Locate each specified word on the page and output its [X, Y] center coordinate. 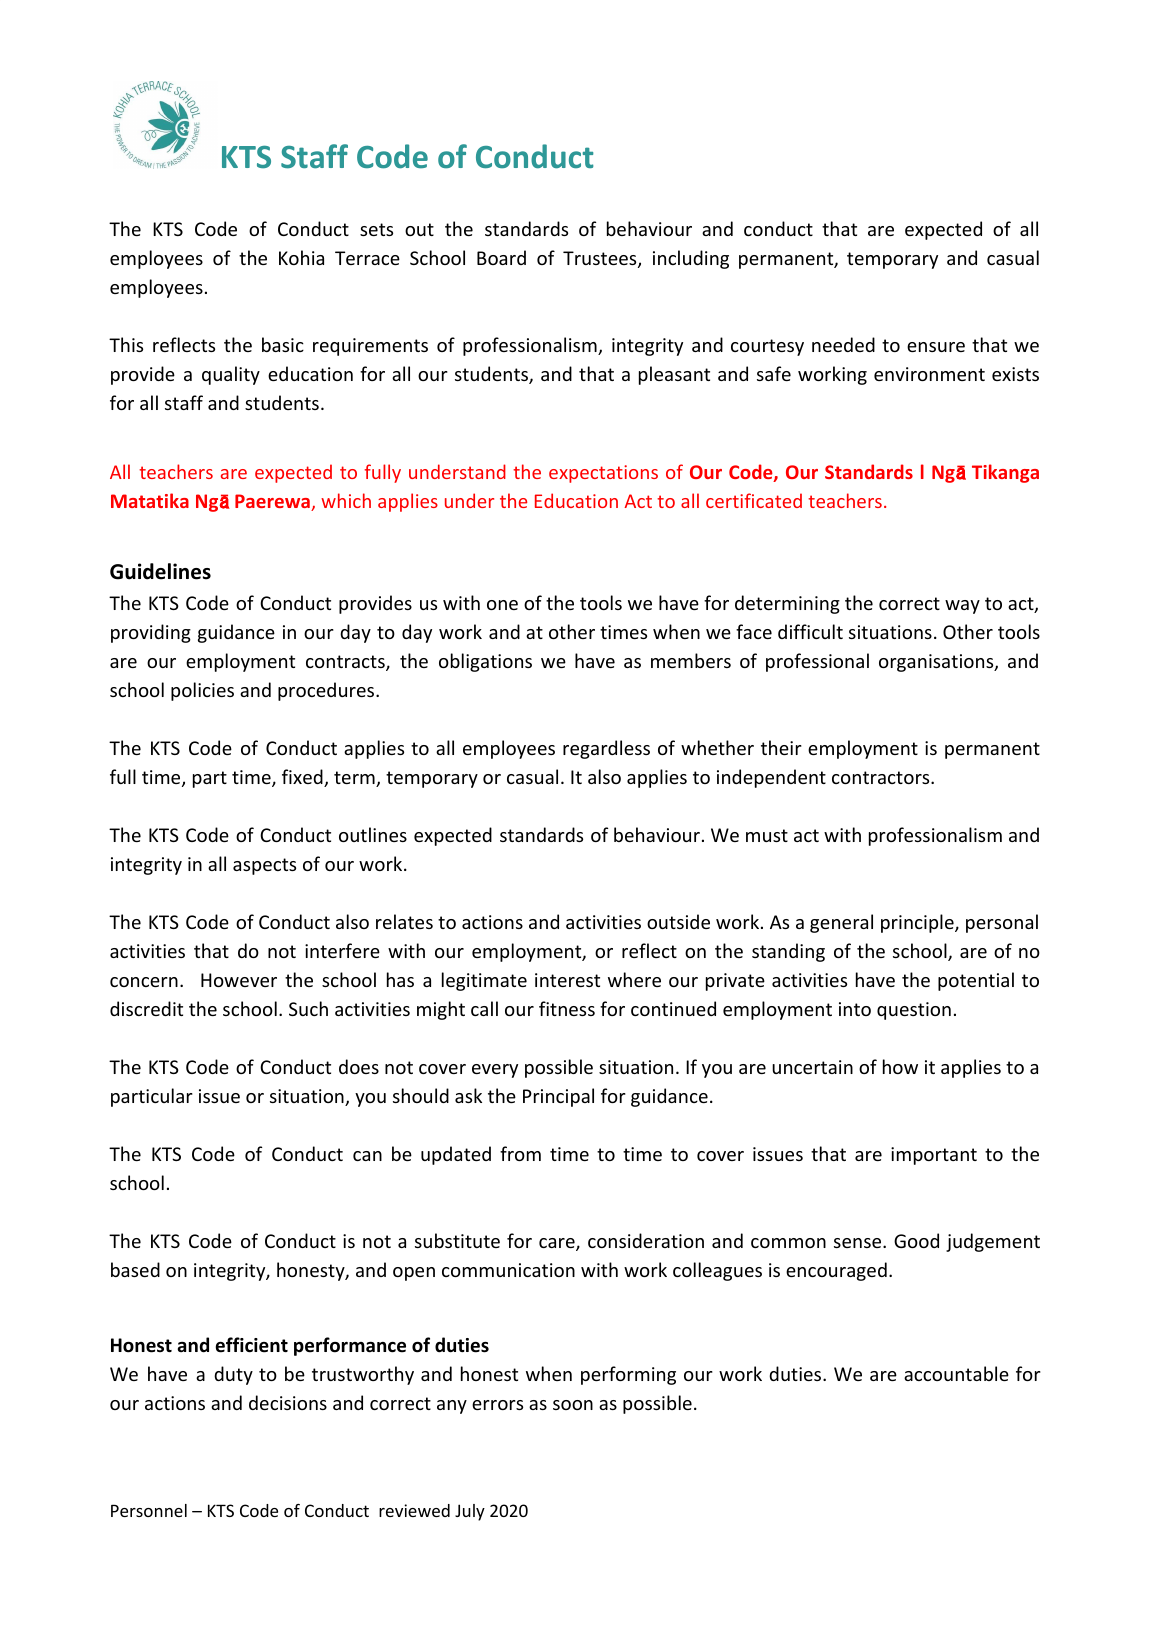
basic [283, 344]
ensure [936, 347]
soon [573, 1405]
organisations [937, 663]
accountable [956, 1373]
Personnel [149, 1510]
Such [308, 1008]
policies [202, 691]
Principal [558, 1097]
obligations [485, 662]
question [914, 1011]
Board [501, 257]
